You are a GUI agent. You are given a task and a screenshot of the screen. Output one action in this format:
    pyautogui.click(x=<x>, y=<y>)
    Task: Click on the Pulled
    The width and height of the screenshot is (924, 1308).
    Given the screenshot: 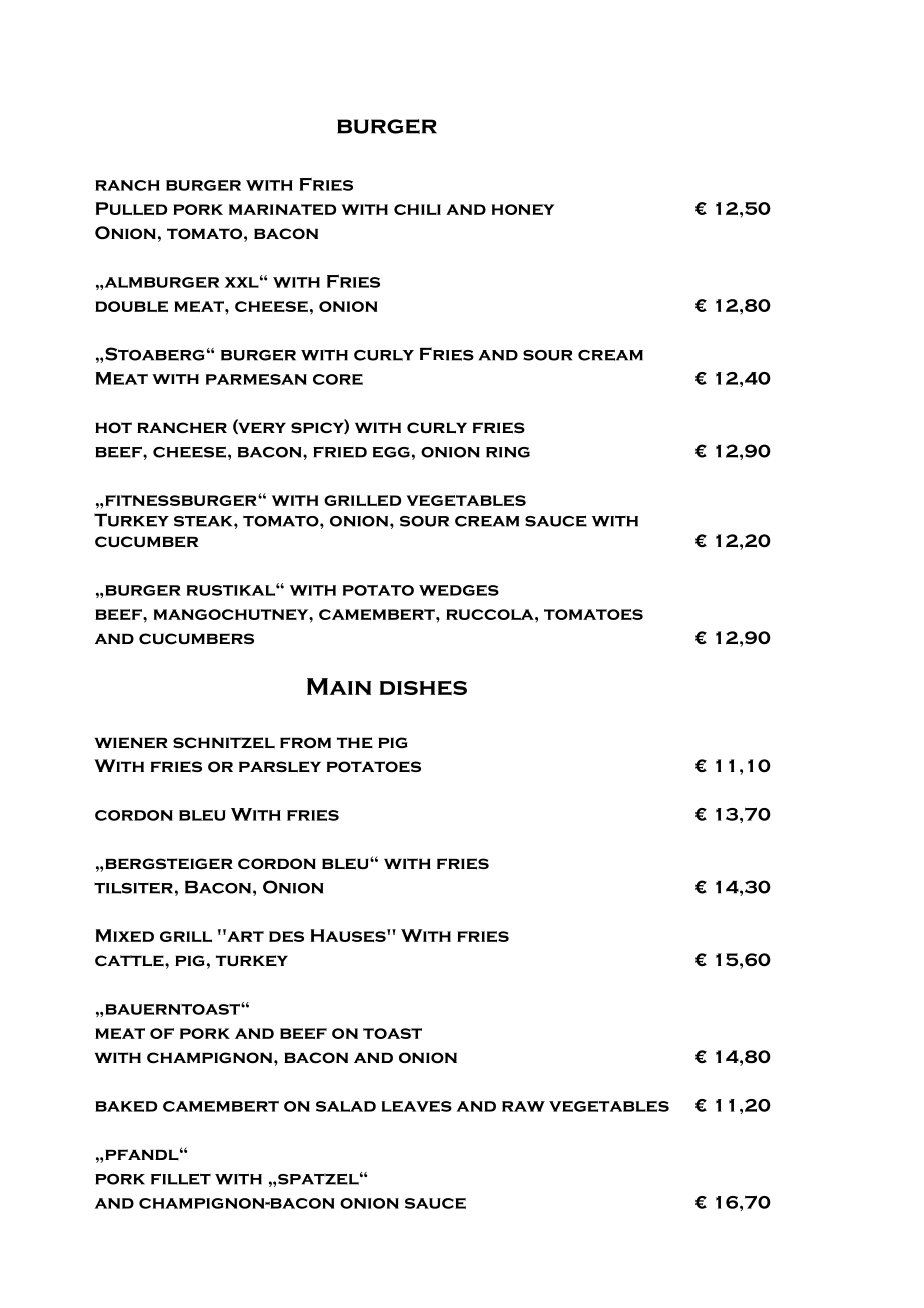 What is the action you would take?
    pyautogui.click(x=131, y=208)
